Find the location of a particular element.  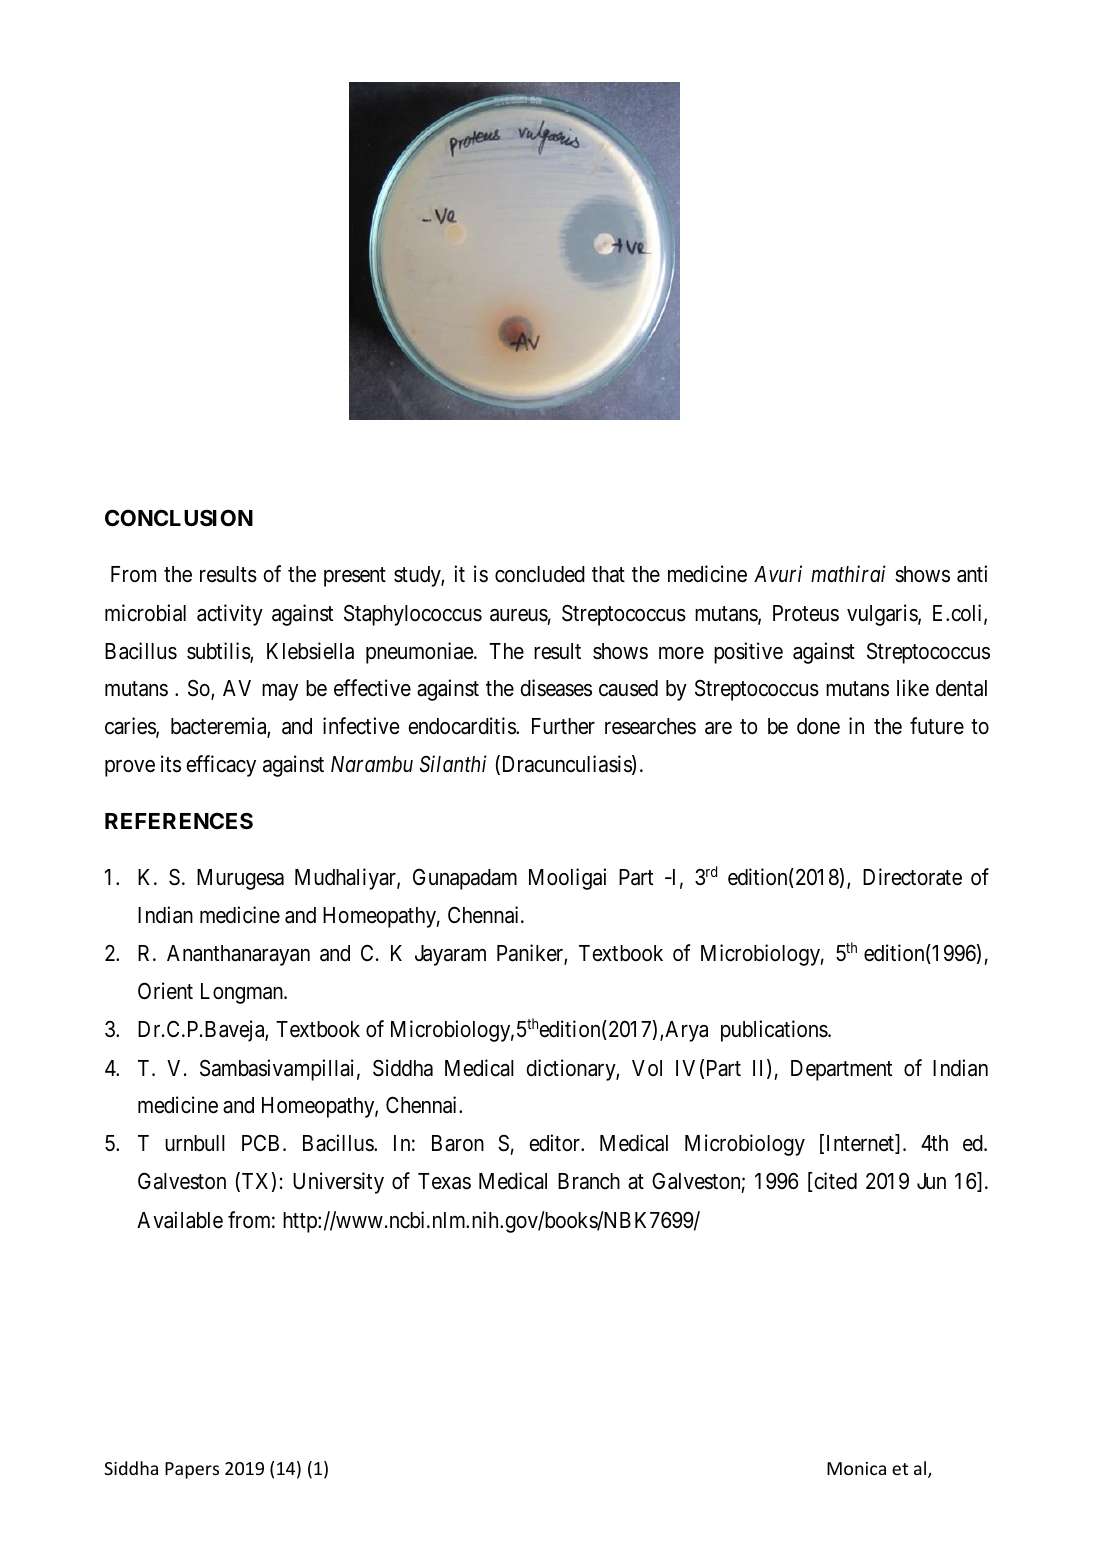

publications is located at coordinates (775, 1031).
